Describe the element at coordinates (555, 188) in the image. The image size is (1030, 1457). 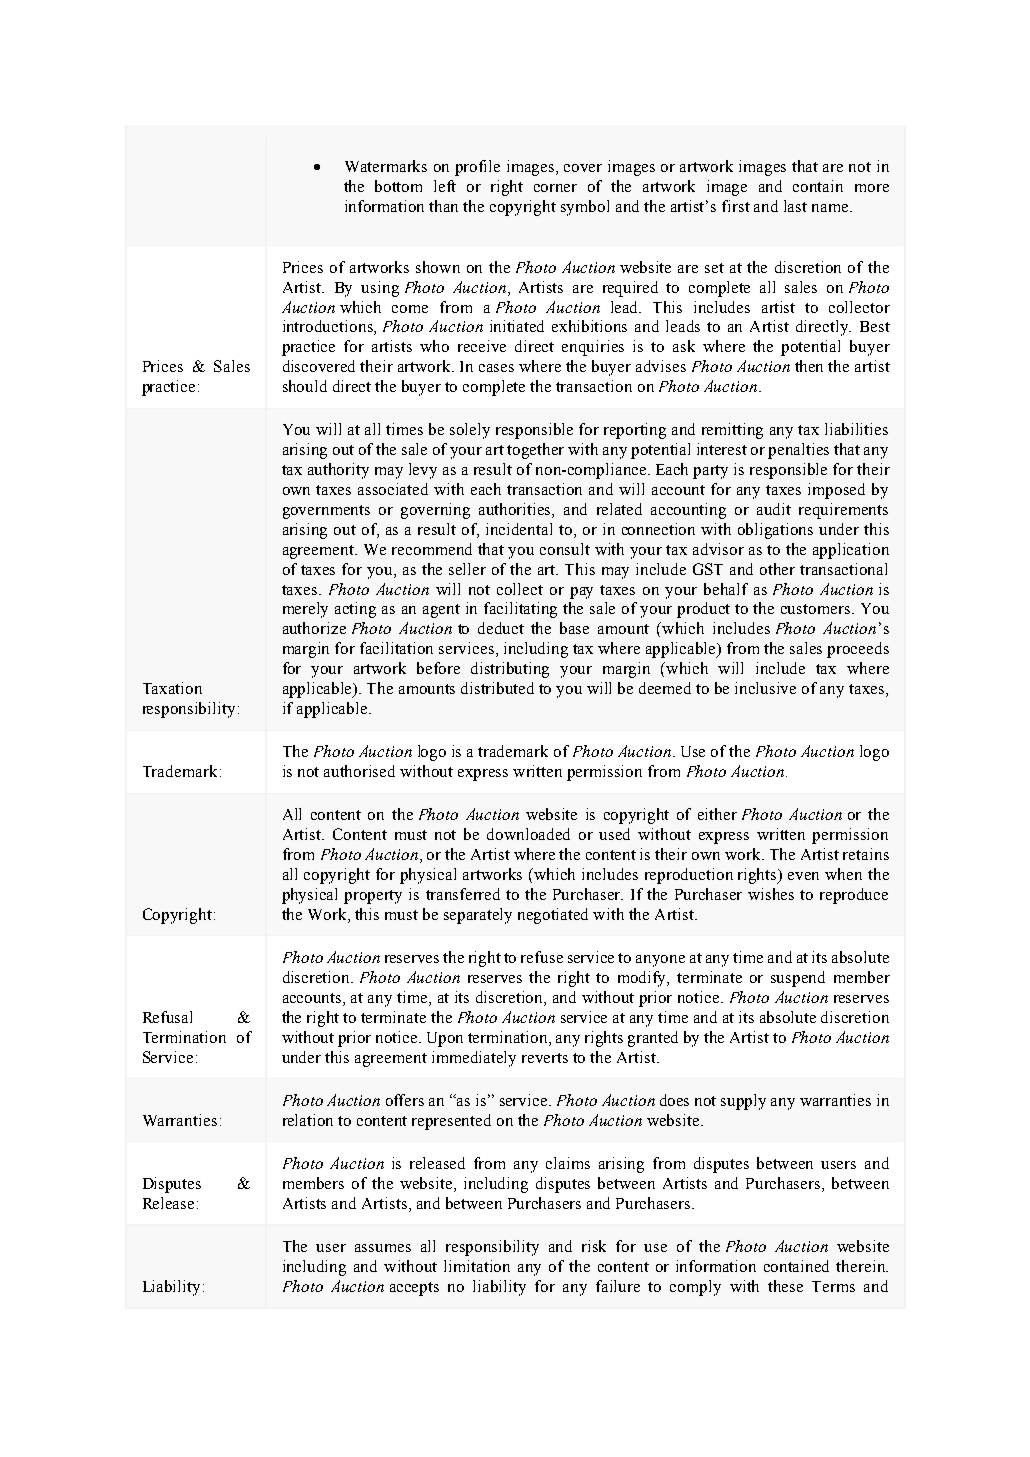
I see `corner` at that location.
